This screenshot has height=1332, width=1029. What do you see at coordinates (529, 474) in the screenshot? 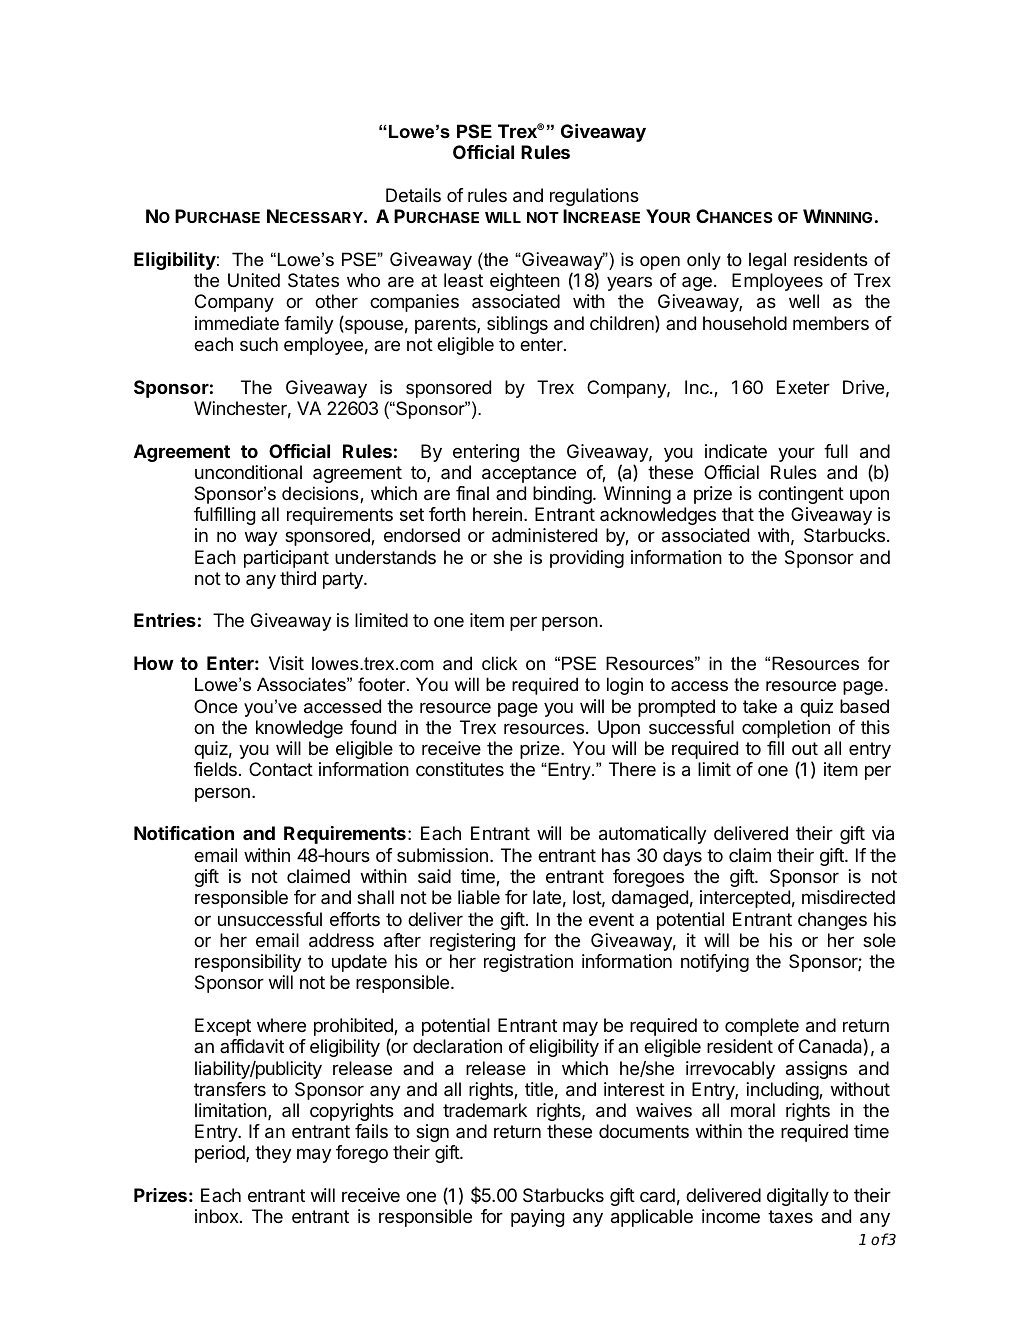
I see `acceptance` at bounding box center [529, 474].
